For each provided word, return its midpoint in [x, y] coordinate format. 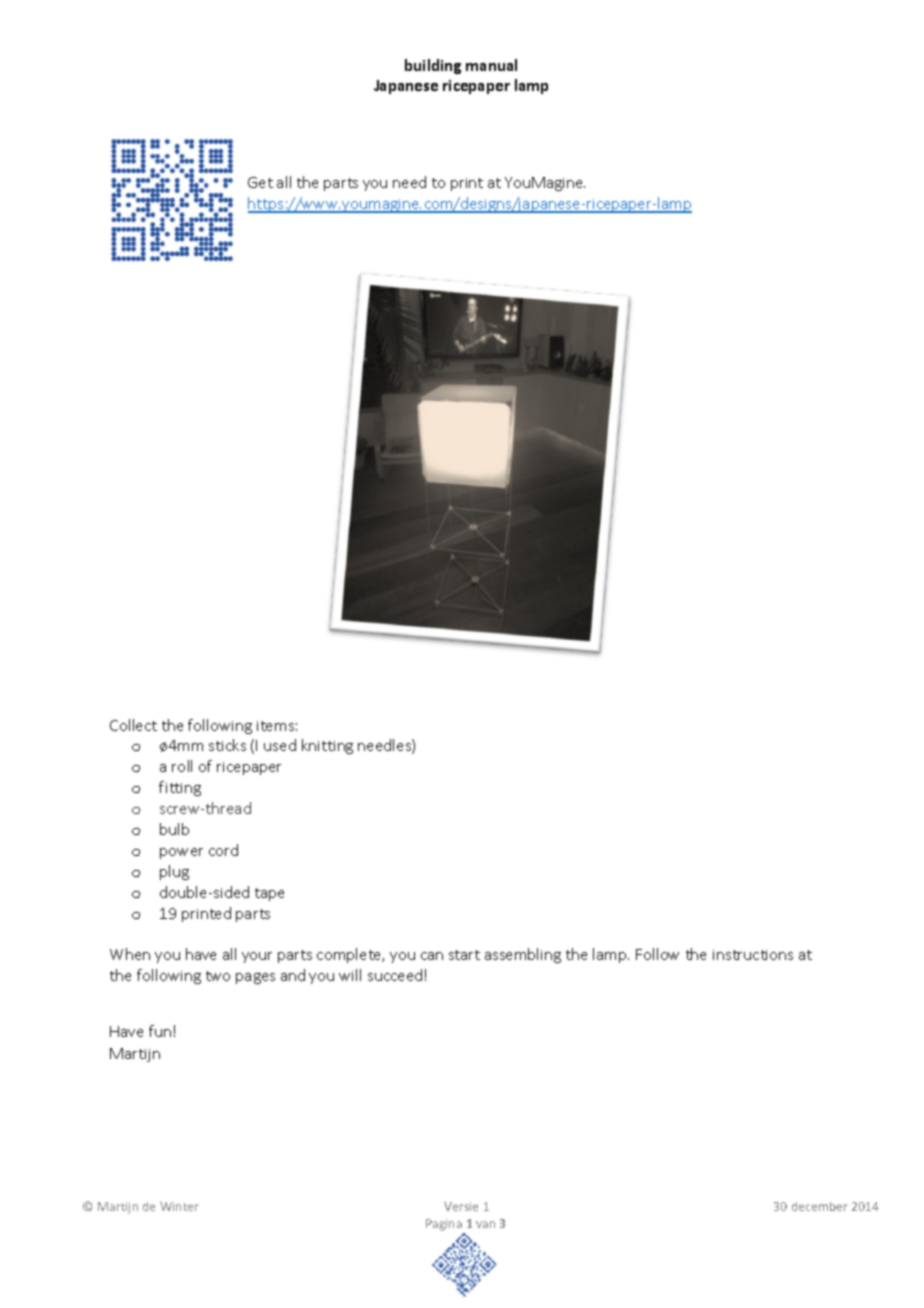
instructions [753, 955]
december [820, 1206]
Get [260, 182]
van [485, 1224]
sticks [227, 745]
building [433, 66]
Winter [179, 1206]
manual [491, 65]
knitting [327, 746]
